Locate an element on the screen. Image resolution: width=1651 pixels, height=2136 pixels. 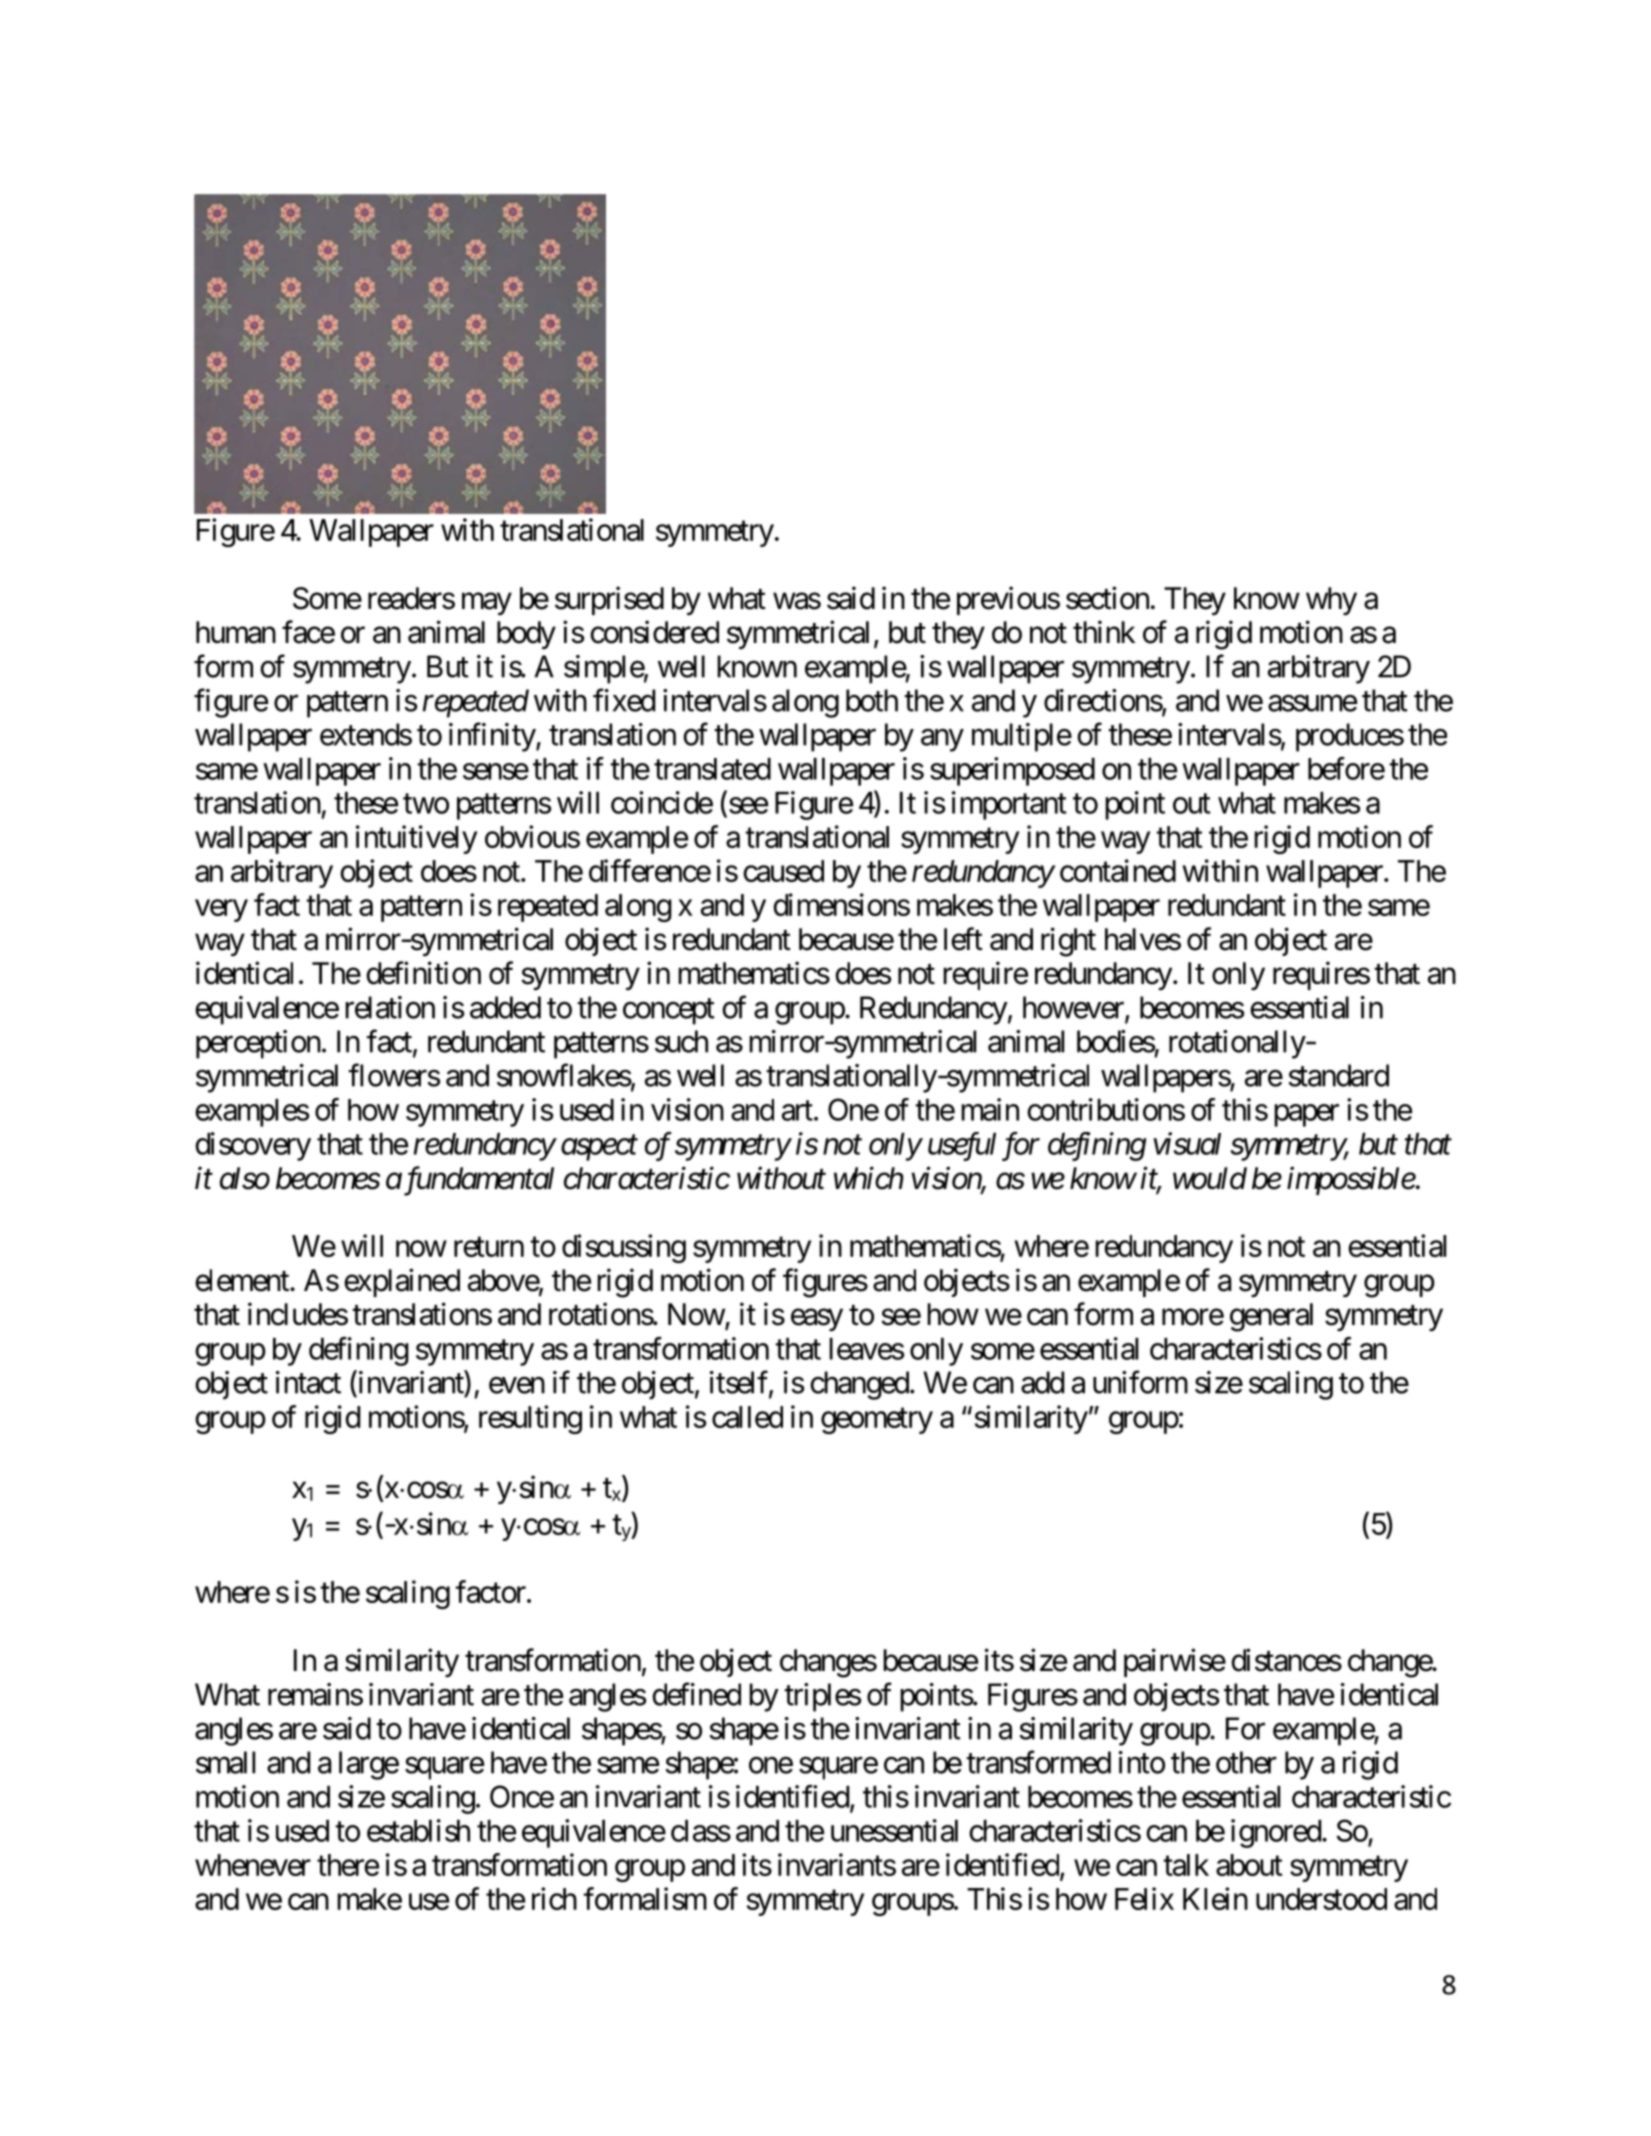
think is located at coordinates (1104, 631).
